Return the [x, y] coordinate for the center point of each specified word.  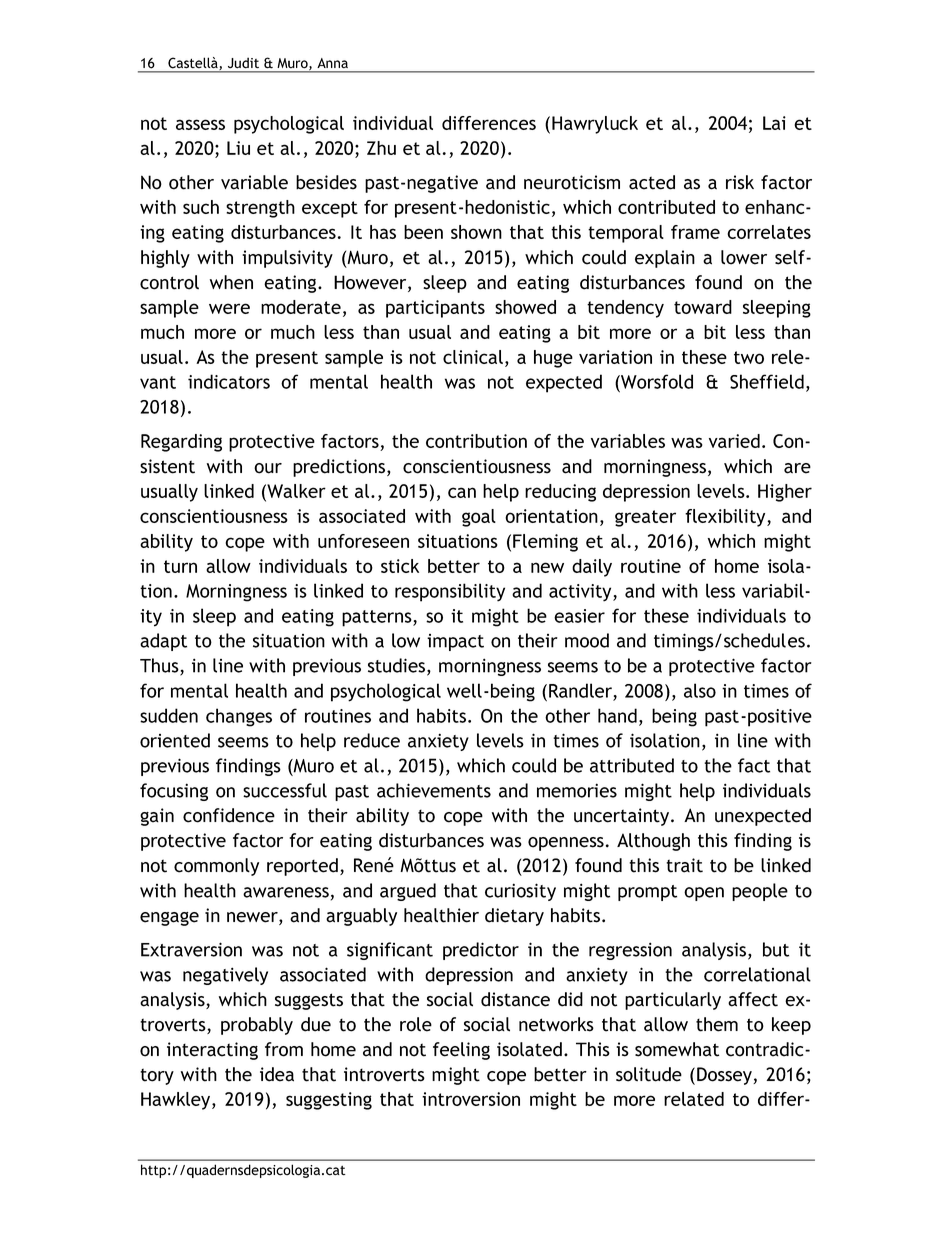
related [694, 1099]
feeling [461, 1051]
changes [239, 717]
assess [200, 124]
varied [734, 441]
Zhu [381, 148]
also [700, 690]
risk [740, 182]
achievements [434, 790]
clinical [473, 357]
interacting [212, 1051]
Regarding [181, 443]
